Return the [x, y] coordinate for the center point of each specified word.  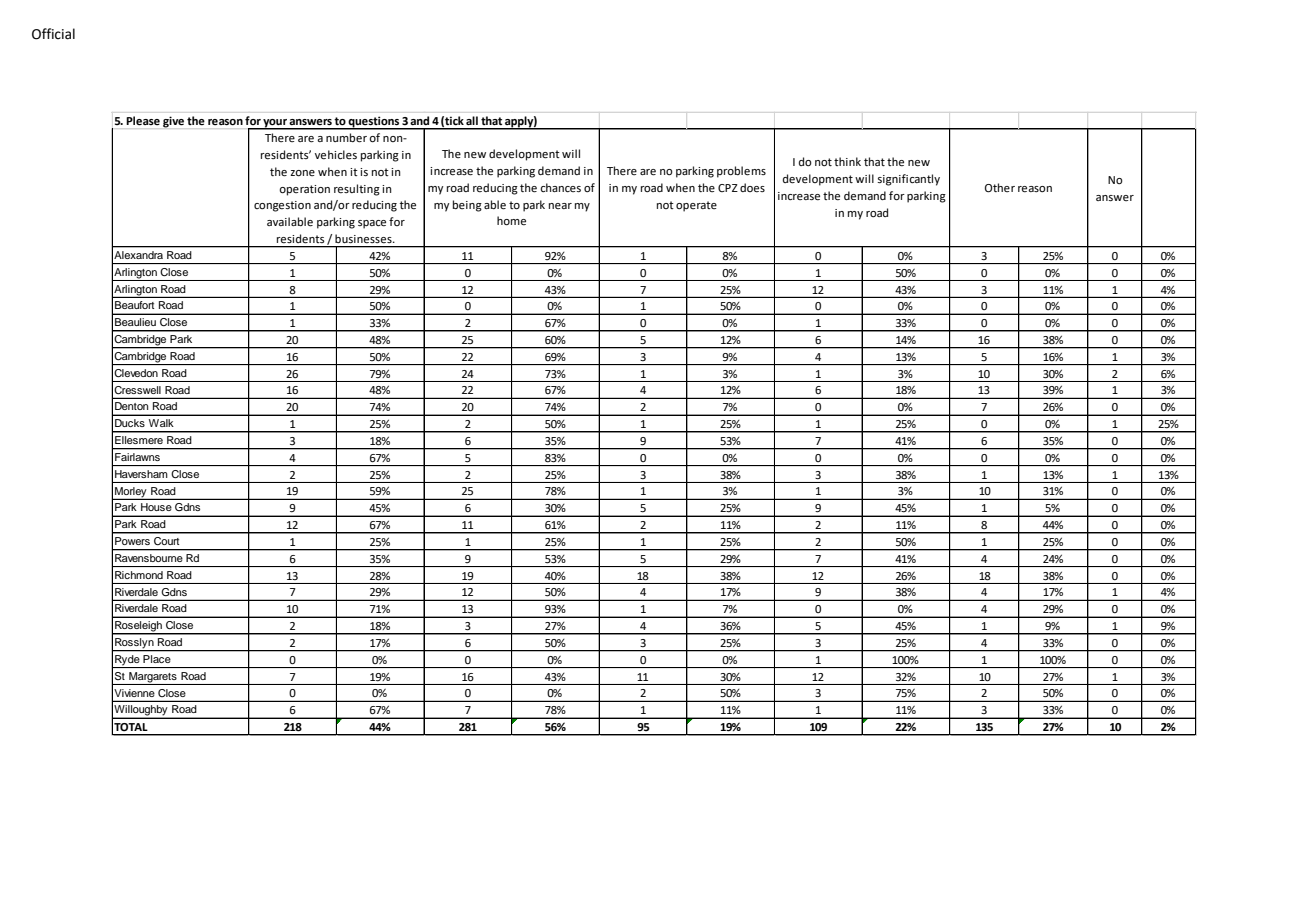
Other [1000, 188]
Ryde [127, 661]
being [467, 206]
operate [696, 206]
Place [156, 659]
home [511, 221]
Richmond [139, 575]
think [847, 161]
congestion [282, 206]
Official [53, 34]
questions [374, 123]
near [560, 206]
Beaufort [134, 305]
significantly [908, 180]
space [372, 224]
